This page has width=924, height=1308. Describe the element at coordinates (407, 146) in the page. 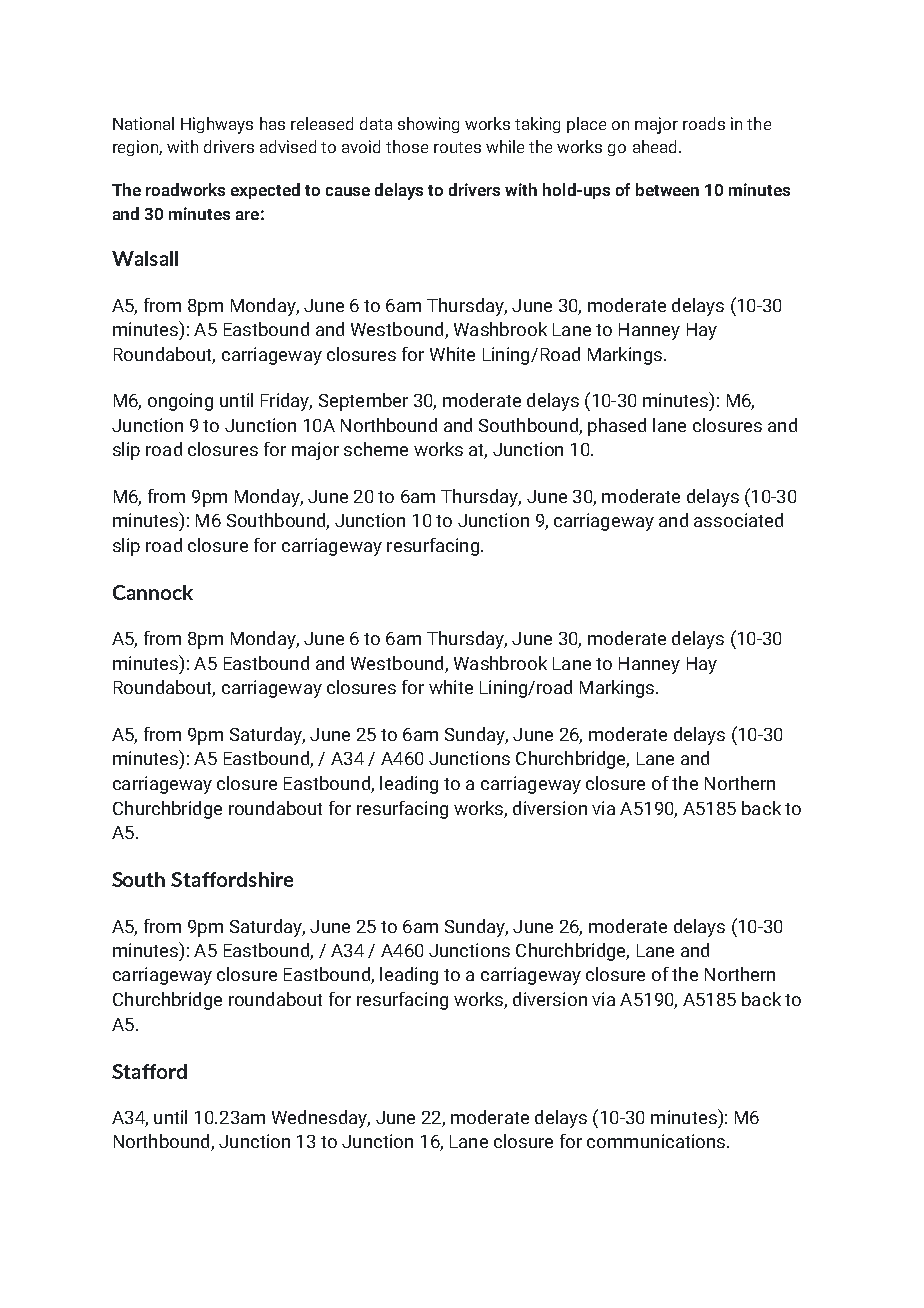

I see `those` at that location.
